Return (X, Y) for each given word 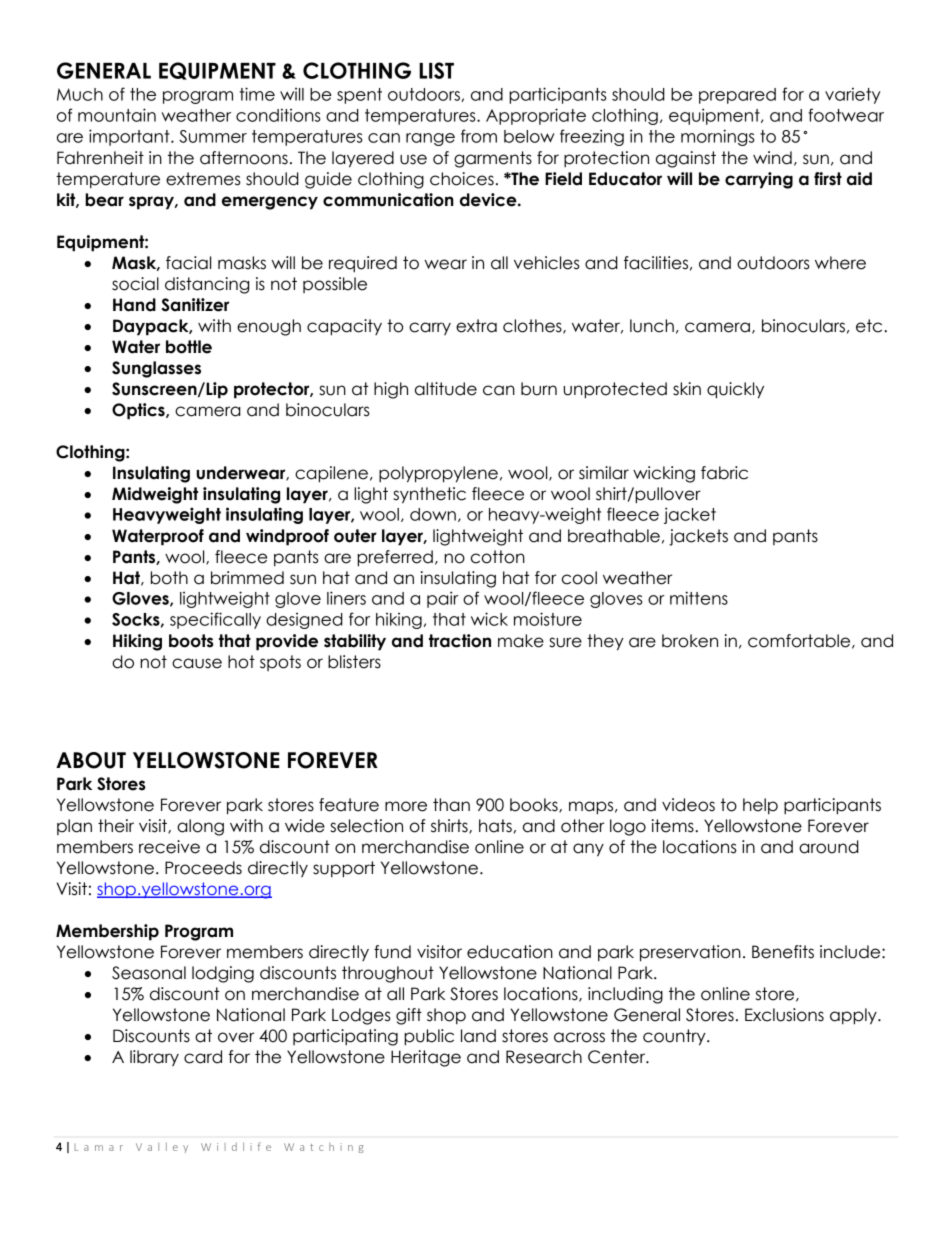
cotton (498, 557)
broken (690, 641)
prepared (737, 96)
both (169, 578)
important (130, 137)
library (154, 1058)
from (479, 136)
